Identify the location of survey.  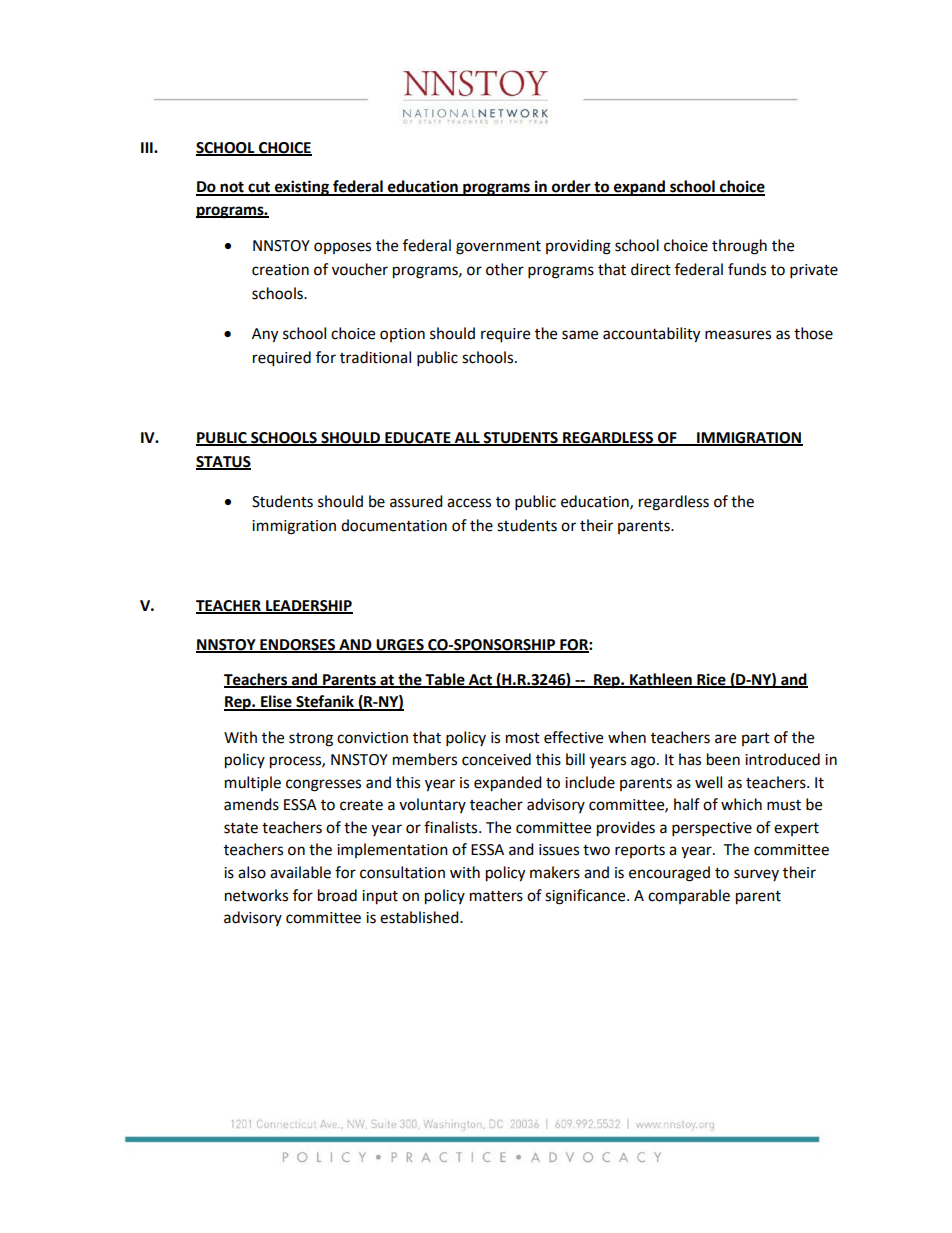
(756, 875).
